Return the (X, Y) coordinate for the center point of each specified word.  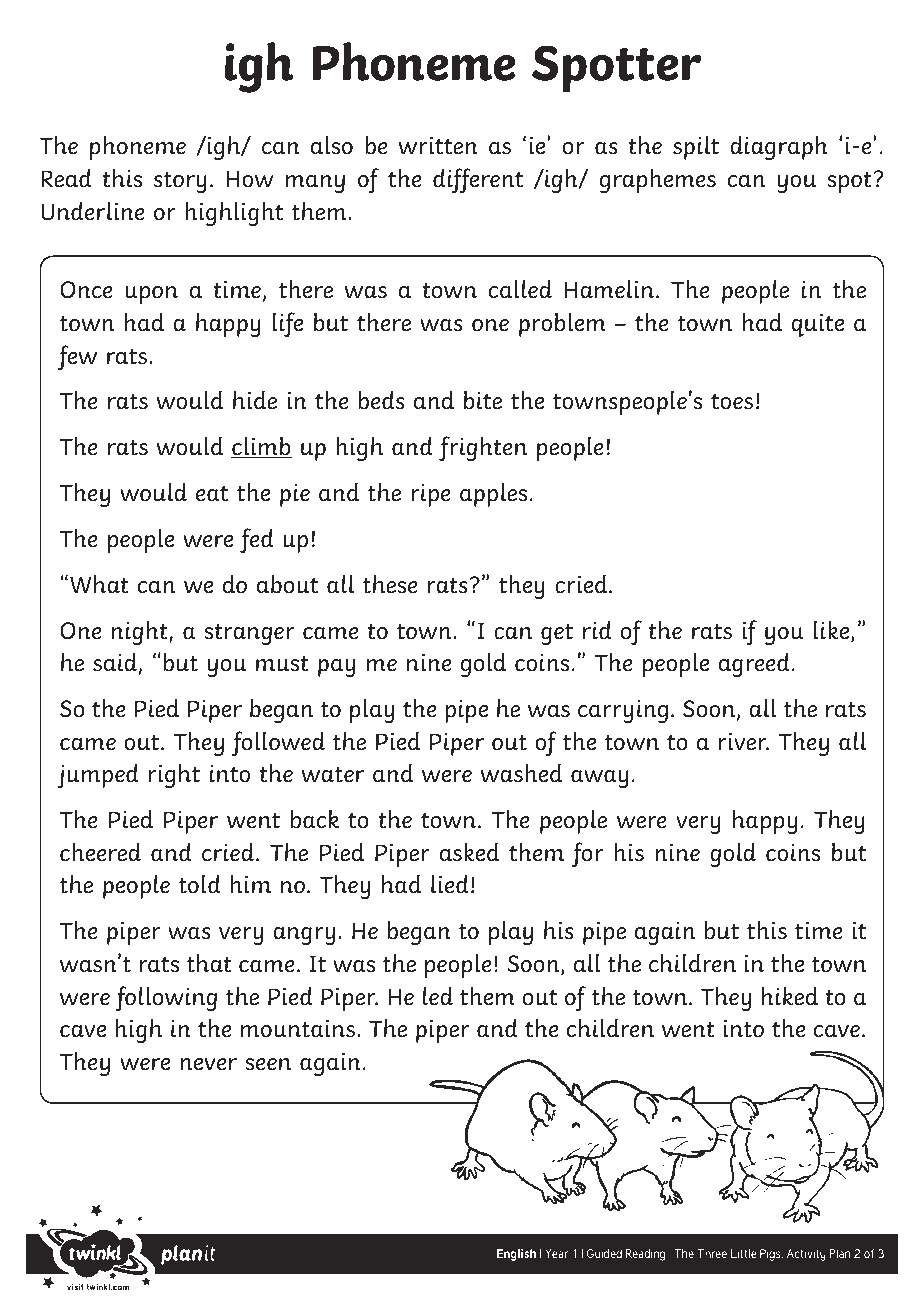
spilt (696, 148)
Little (744, 1253)
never (208, 1064)
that (209, 963)
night (141, 633)
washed (521, 773)
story (180, 182)
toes (732, 402)
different (478, 180)
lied (450, 884)
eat (212, 494)
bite (483, 400)
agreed (754, 665)
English (516, 1255)
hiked (790, 996)
